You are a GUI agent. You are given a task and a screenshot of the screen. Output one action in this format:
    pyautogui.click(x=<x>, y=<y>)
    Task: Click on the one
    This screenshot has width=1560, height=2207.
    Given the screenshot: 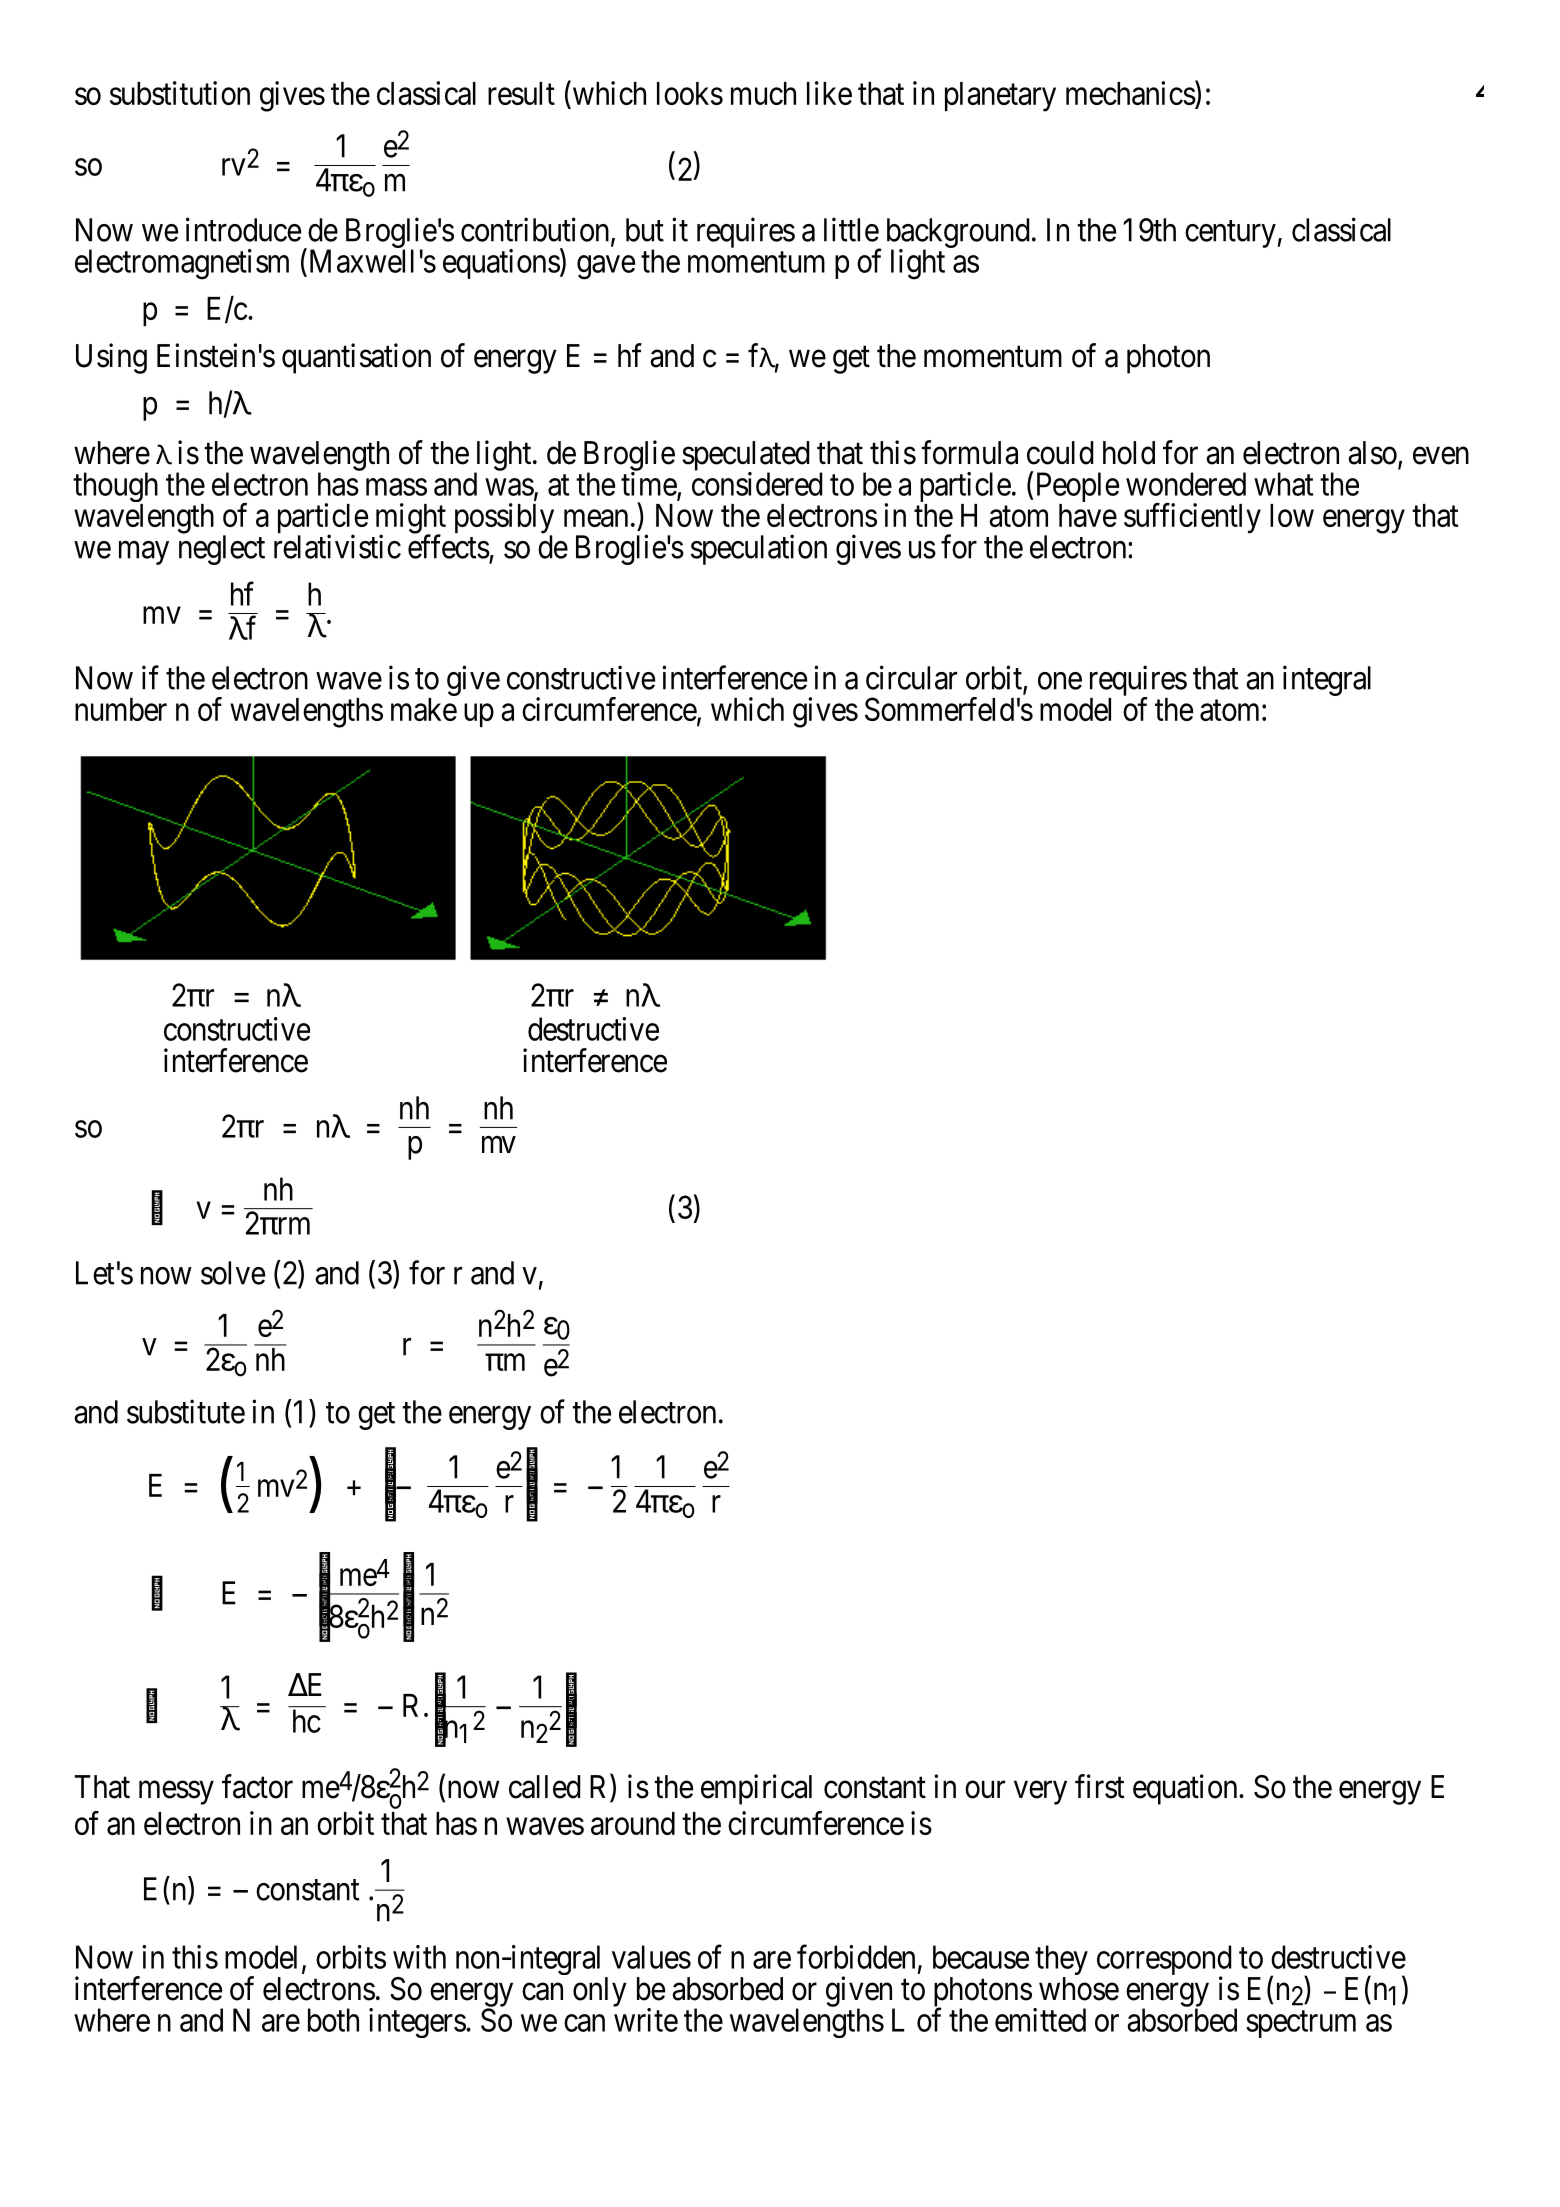 What is the action you would take?
    pyautogui.click(x=1060, y=681)
